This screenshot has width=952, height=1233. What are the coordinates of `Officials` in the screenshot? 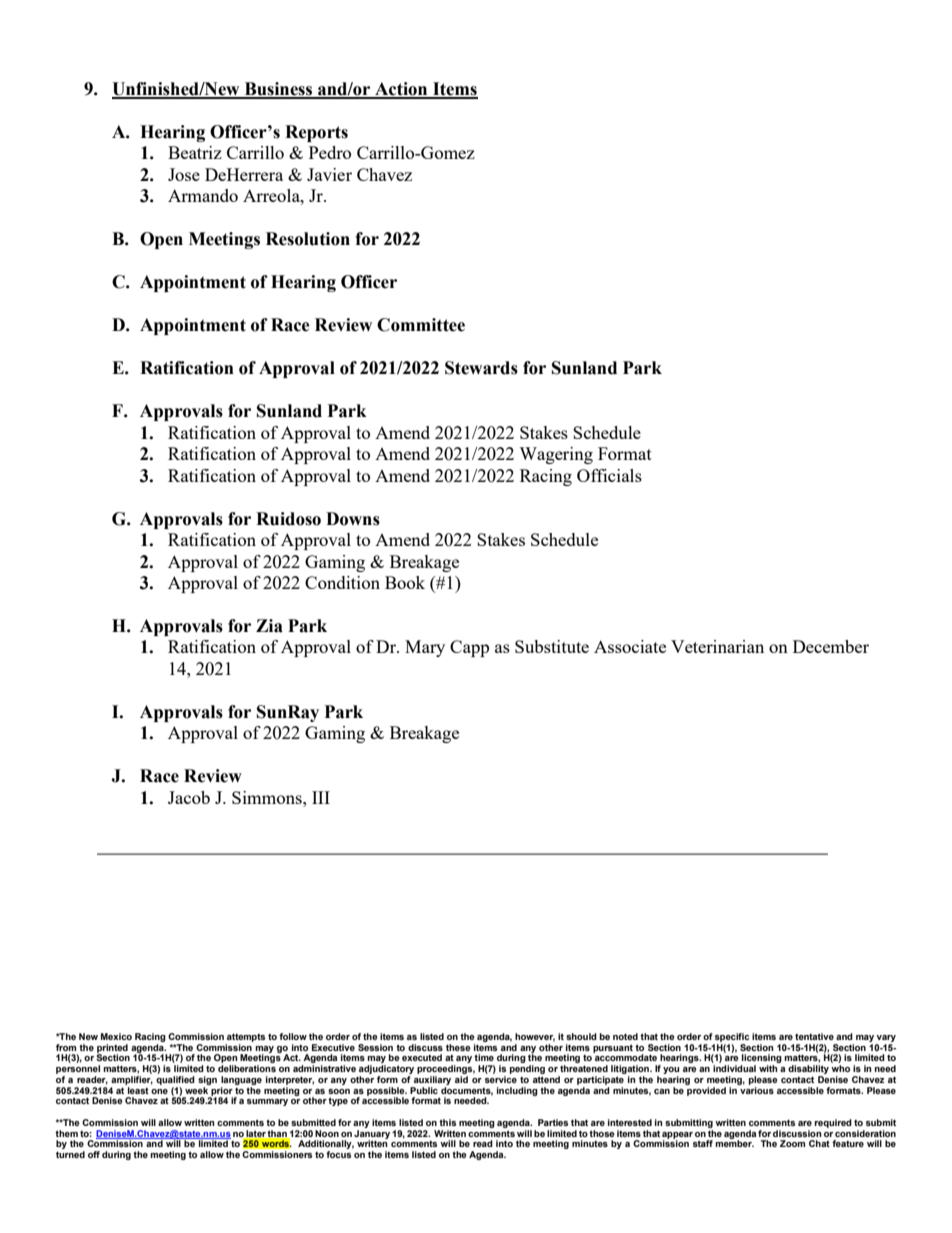 It's located at (609, 475).
